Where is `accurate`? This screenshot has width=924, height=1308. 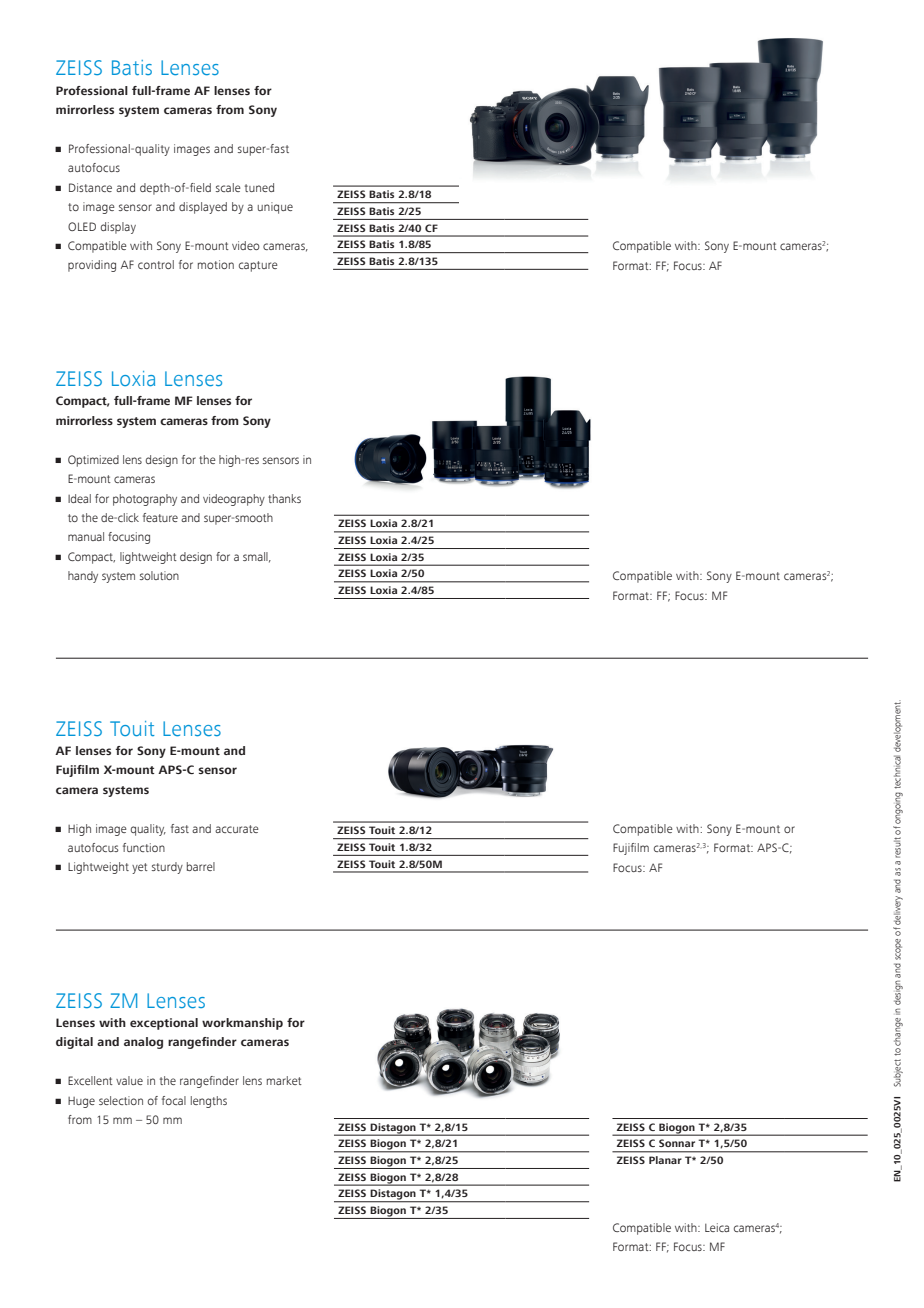 accurate is located at coordinates (237, 829).
